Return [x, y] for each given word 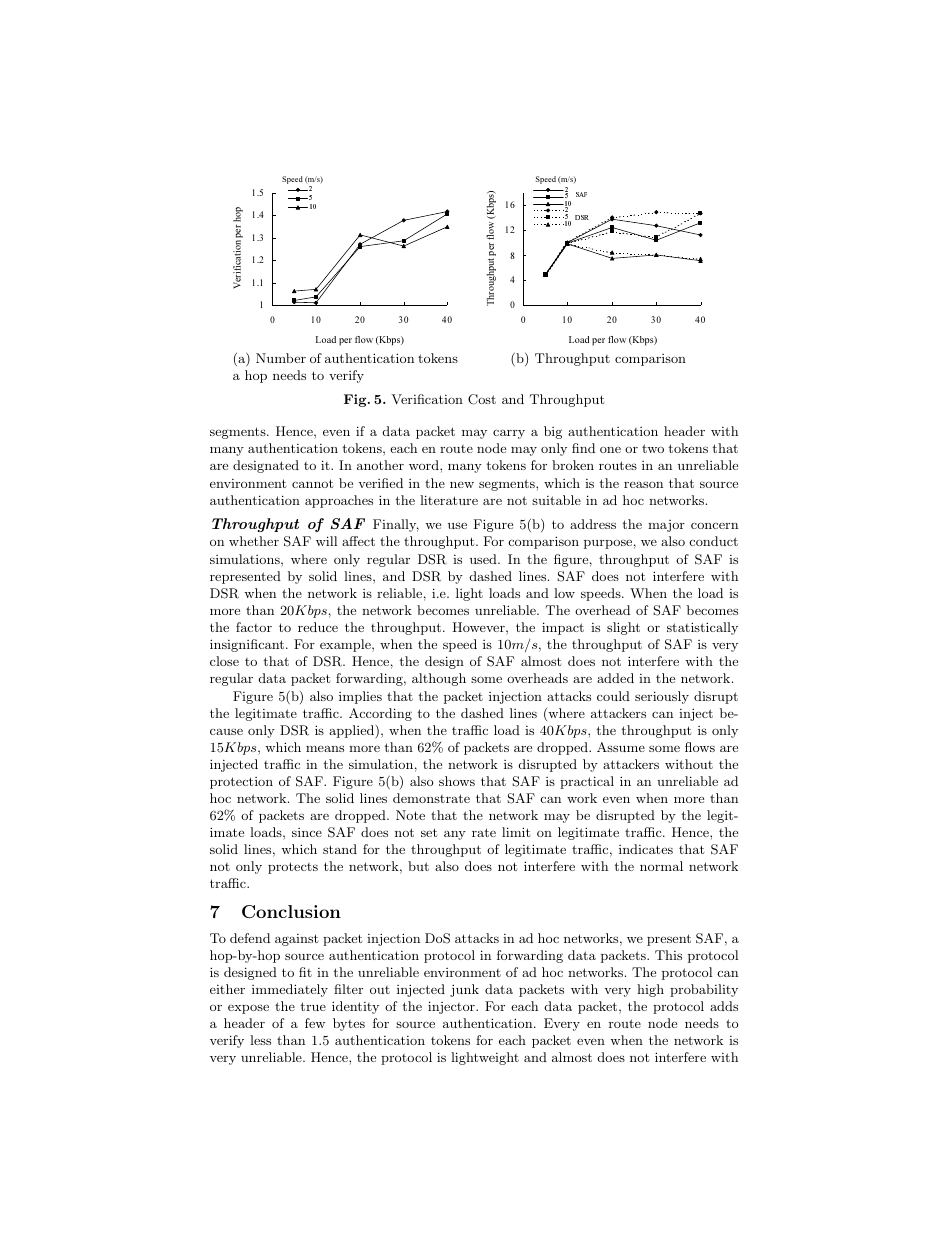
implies [360, 697]
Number [281, 358]
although [439, 679]
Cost [482, 399]
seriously [662, 697]
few [315, 1023]
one [610, 450]
